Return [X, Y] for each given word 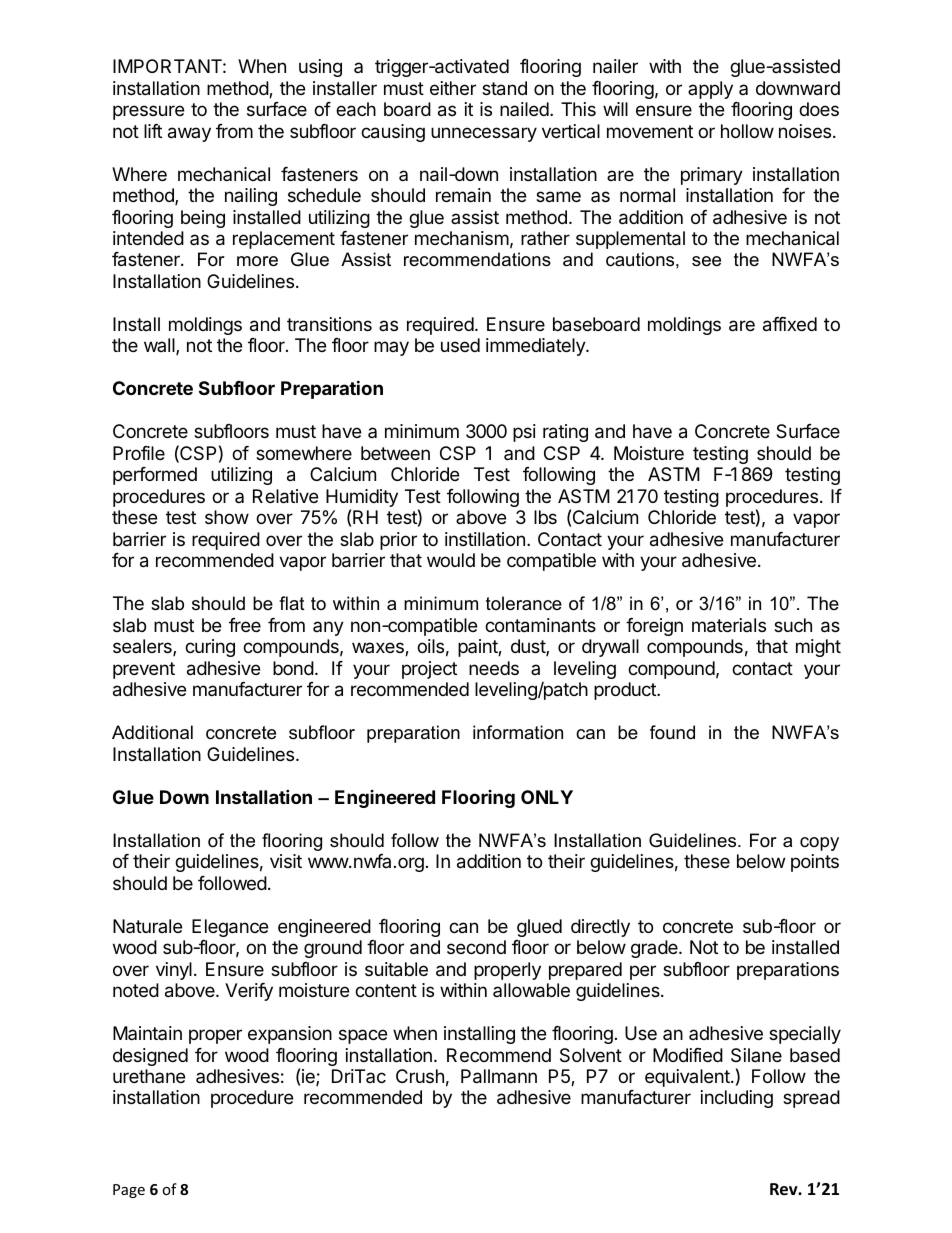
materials [729, 625]
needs [494, 668]
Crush [420, 1076]
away [189, 134]
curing [210, 648]
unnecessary [484, 134]
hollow [747, 131]
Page [129, 1191]
